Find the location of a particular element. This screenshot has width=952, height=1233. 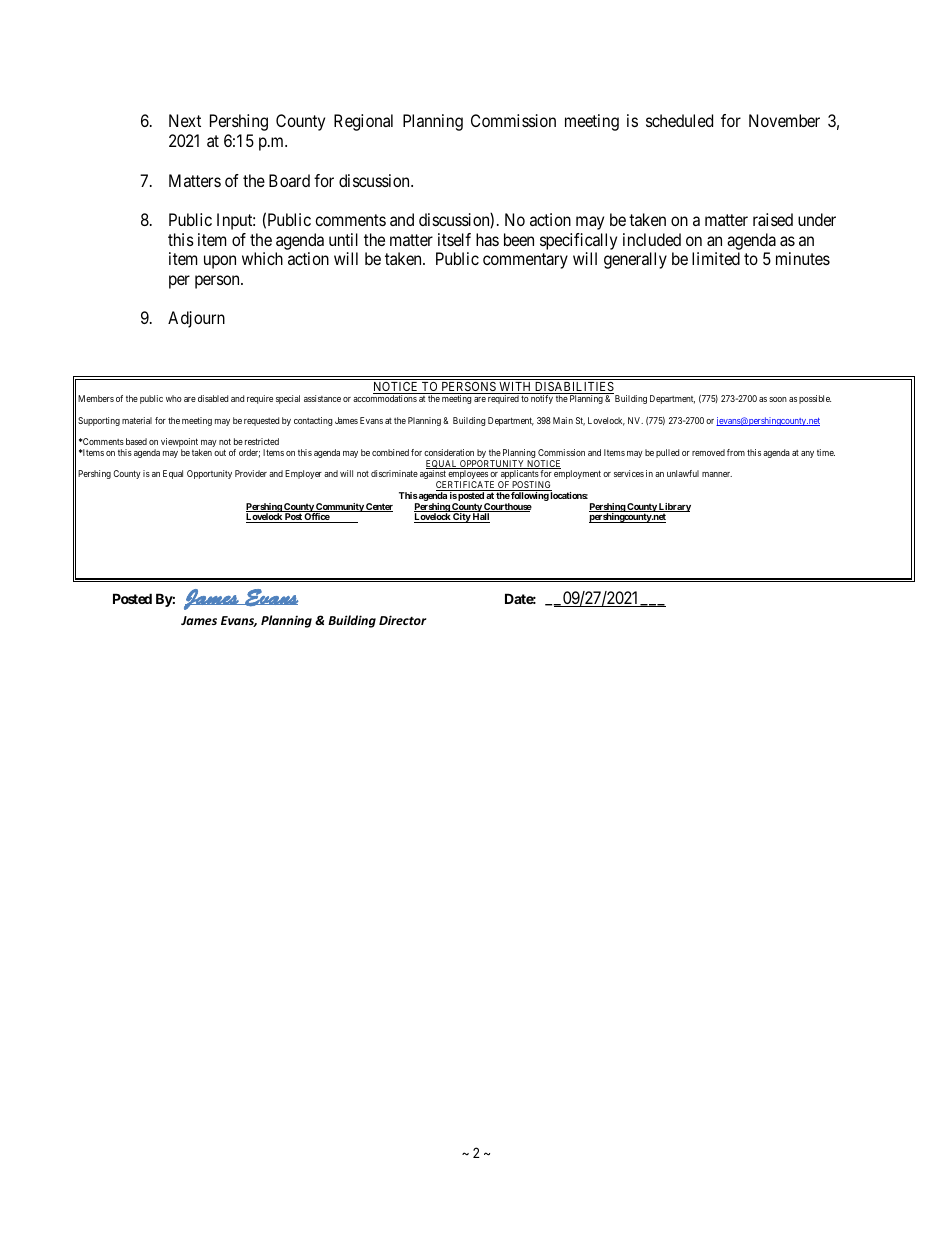

November is located at coordinates (784, 120).
